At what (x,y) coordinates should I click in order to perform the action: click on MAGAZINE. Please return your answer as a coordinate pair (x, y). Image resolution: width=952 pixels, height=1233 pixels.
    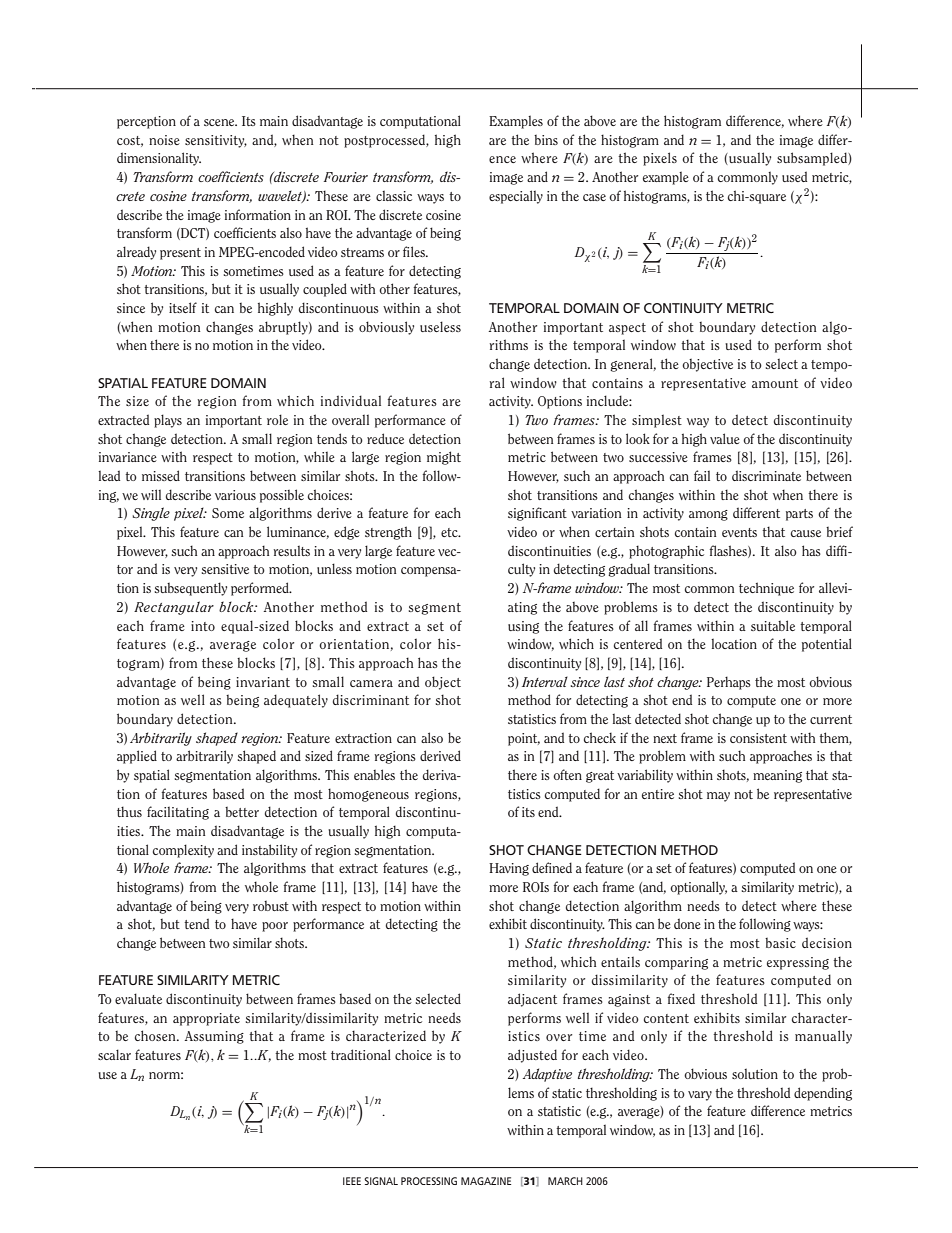
    Looking at the image, I should click on (486, 1181).
